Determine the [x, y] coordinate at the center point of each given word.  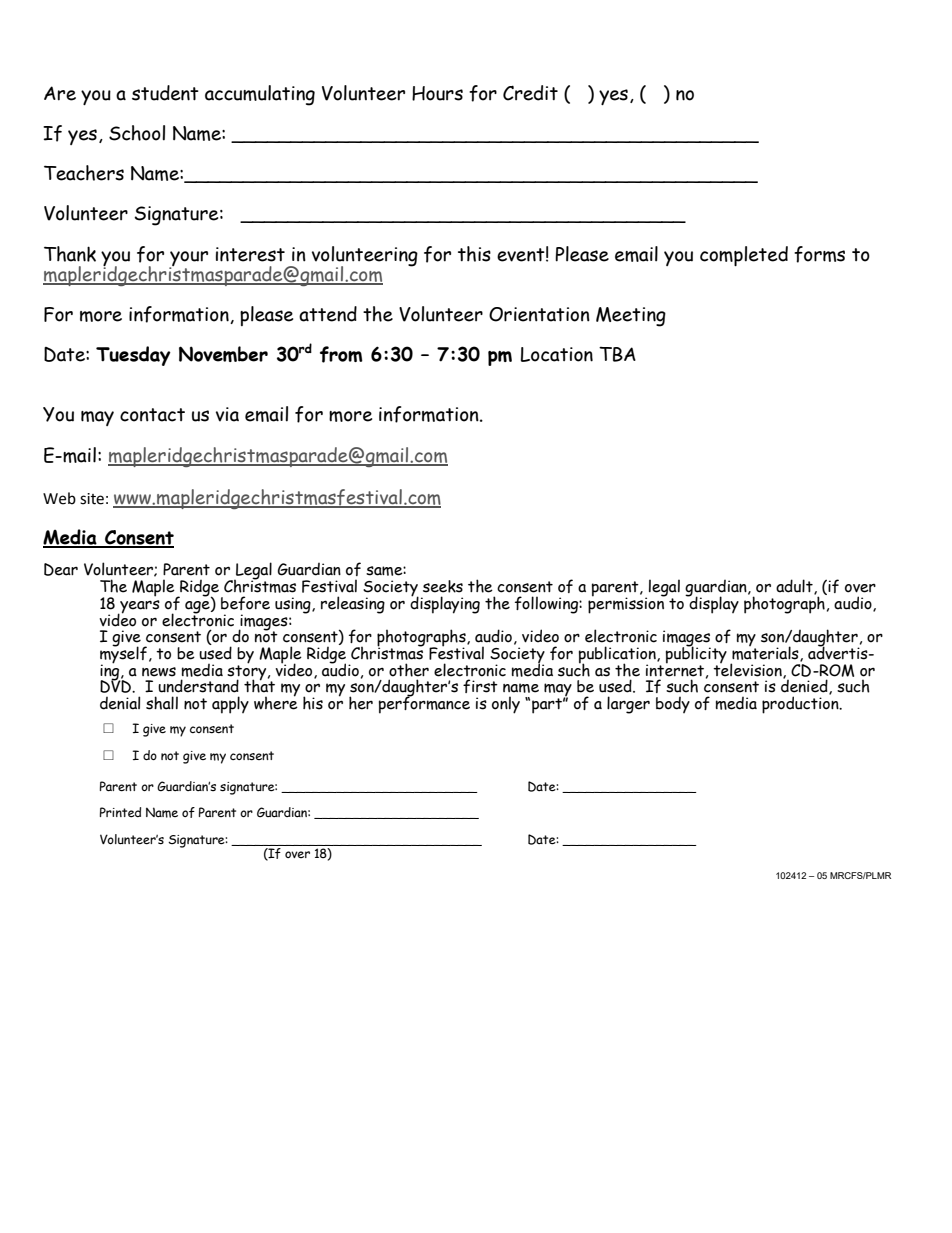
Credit [530, 93]
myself [123, 655]
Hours [437, 93]
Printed [120, 812]
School [137, 133]
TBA [617, 354]
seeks [443, 586]
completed [744, 256]
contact [152, 415]
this [474, 254]
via [227, 414]
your [188, 259]
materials [766, 653]
